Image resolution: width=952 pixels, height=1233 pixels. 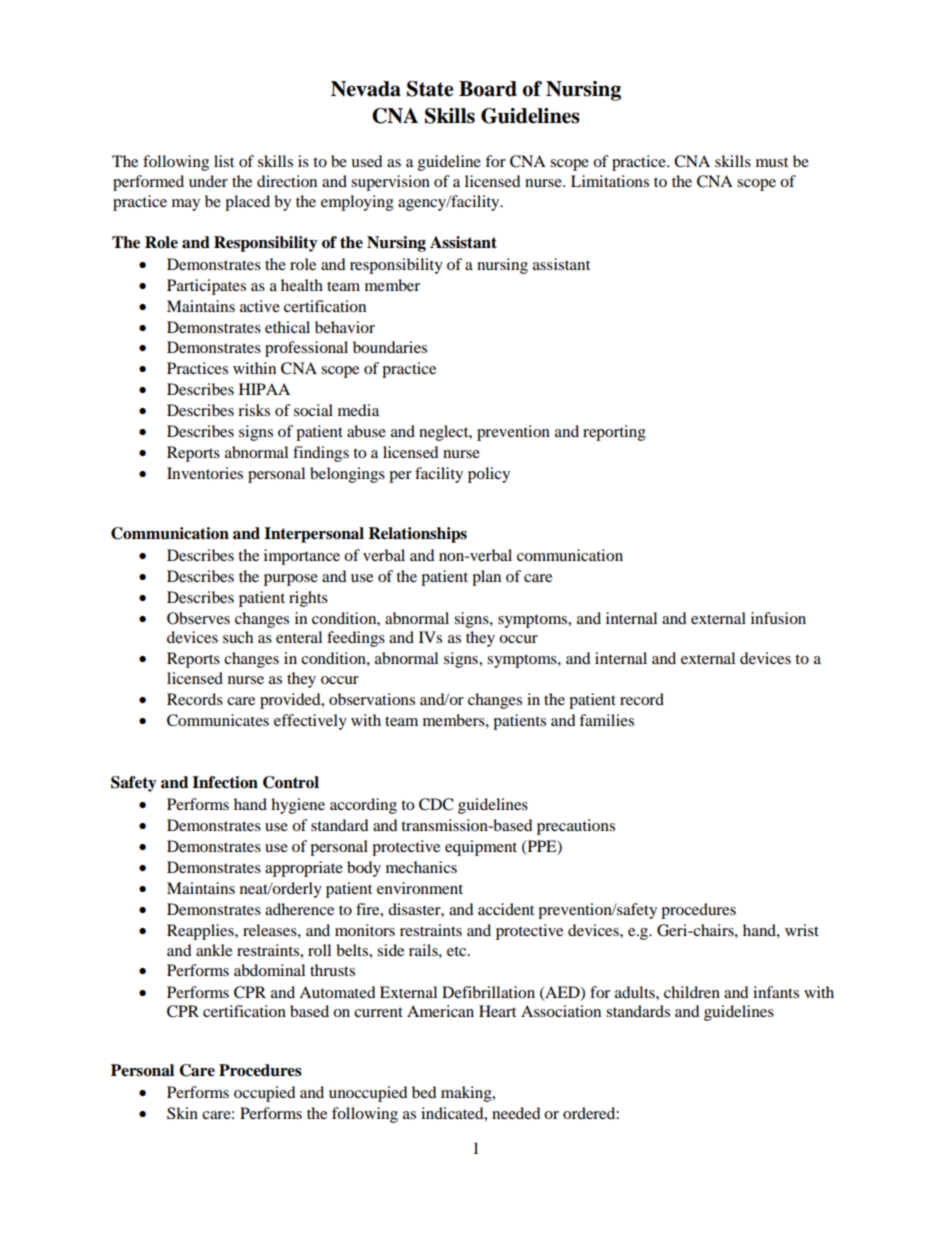 I want to click on list, so click(x=224, y=161).
